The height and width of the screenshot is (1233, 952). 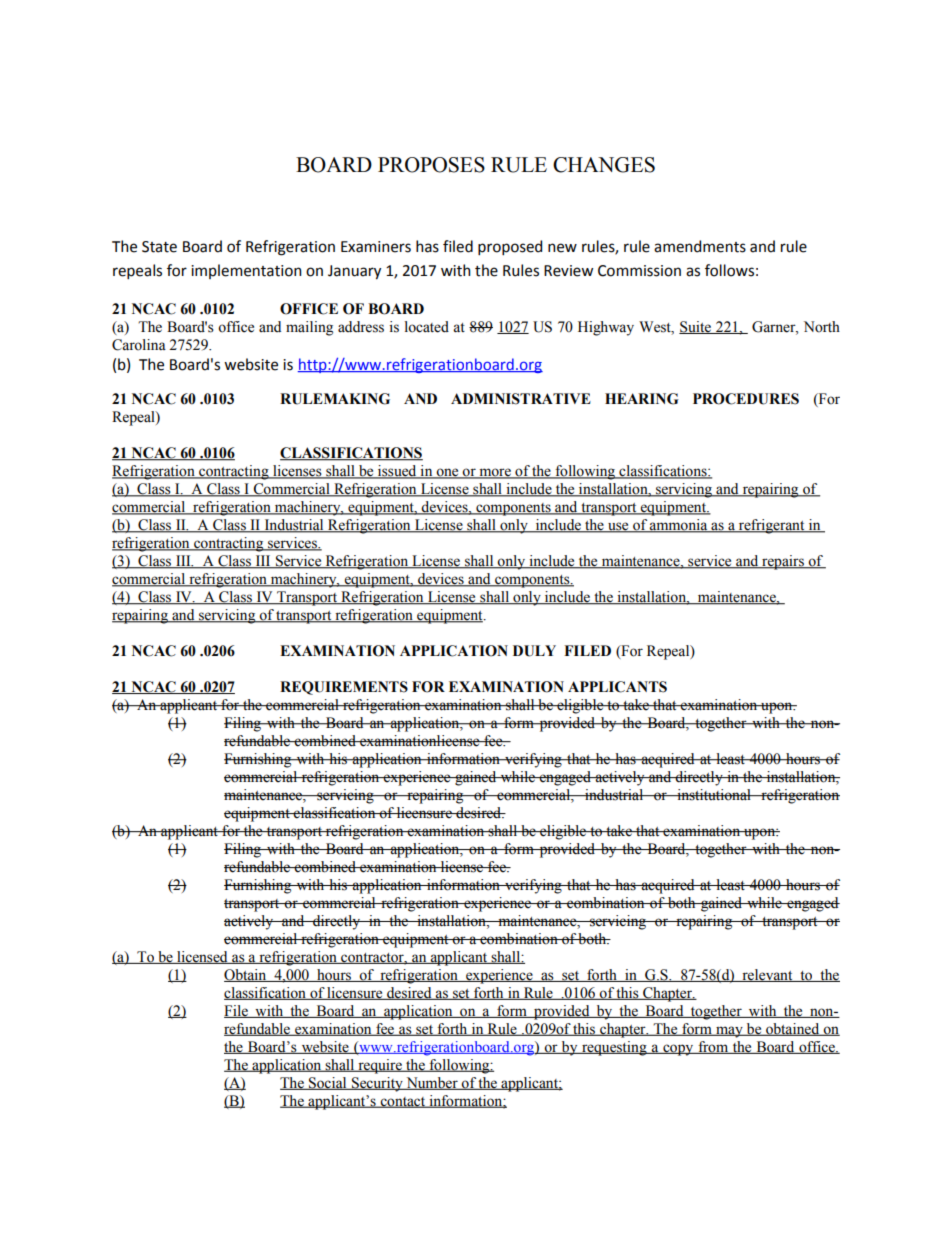 I want to click on Number, so click(x=432, y=1083).
